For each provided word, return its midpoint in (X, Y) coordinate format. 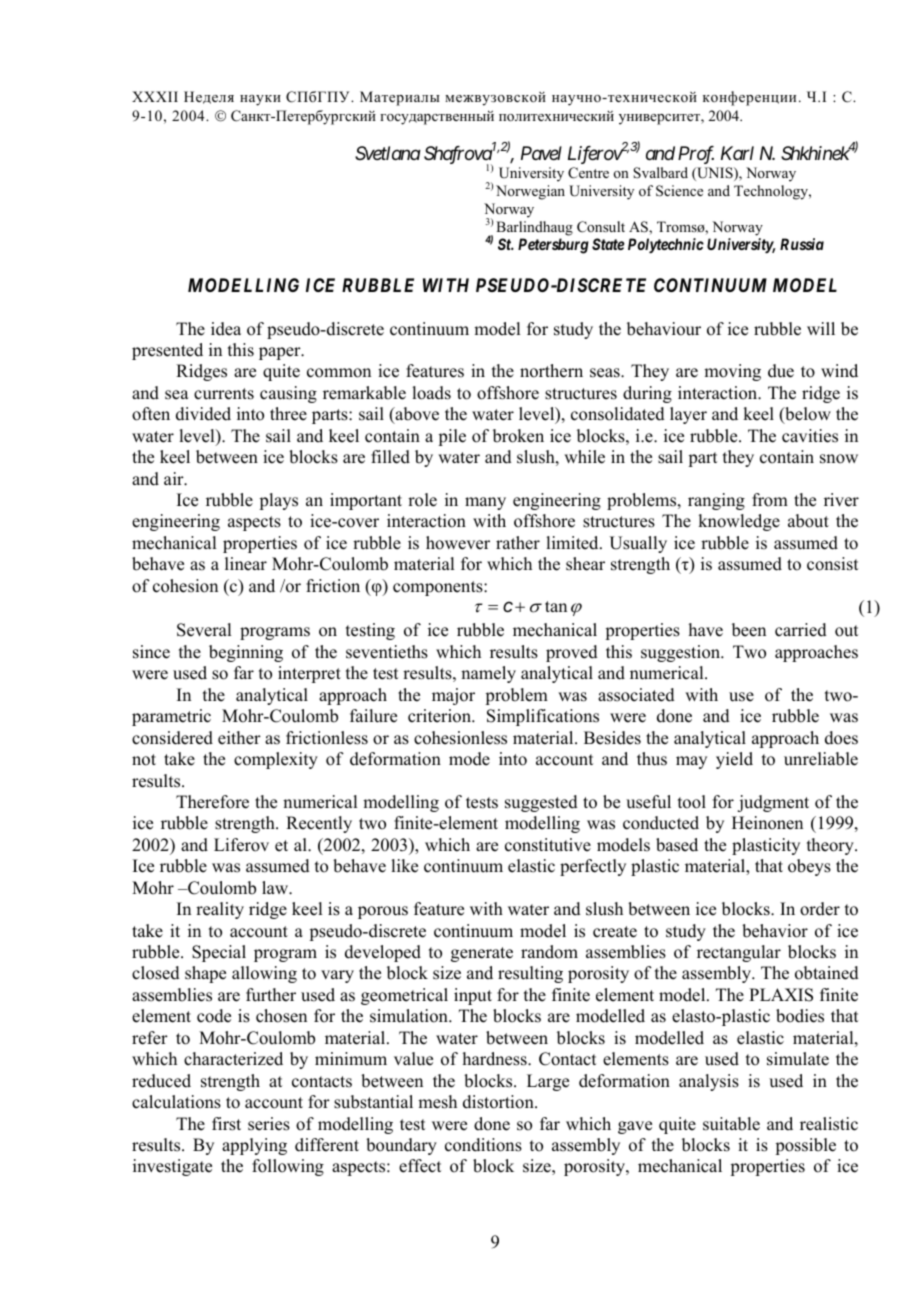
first (226, 1124)
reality (220, 910)
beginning (246, 653)
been (749, 630)
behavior (775, 931)
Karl (737, 153)
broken (518, 436)
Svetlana (388, 153)
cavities (810, 436)
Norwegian (530, 192)
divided (203, 414)
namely (488, 674)
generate (482, 954)
